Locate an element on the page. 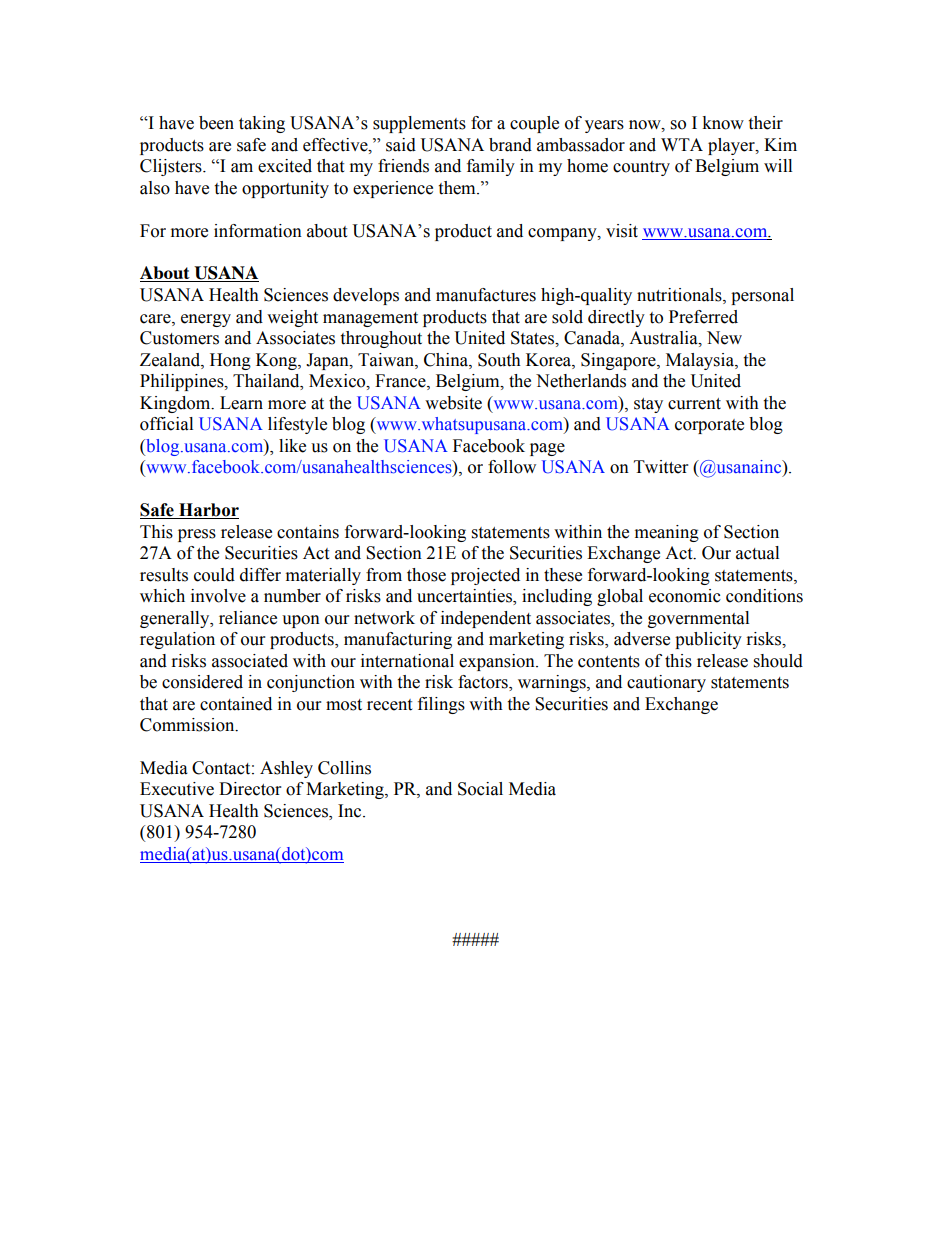  Director is located at coordinates (250, 789).
